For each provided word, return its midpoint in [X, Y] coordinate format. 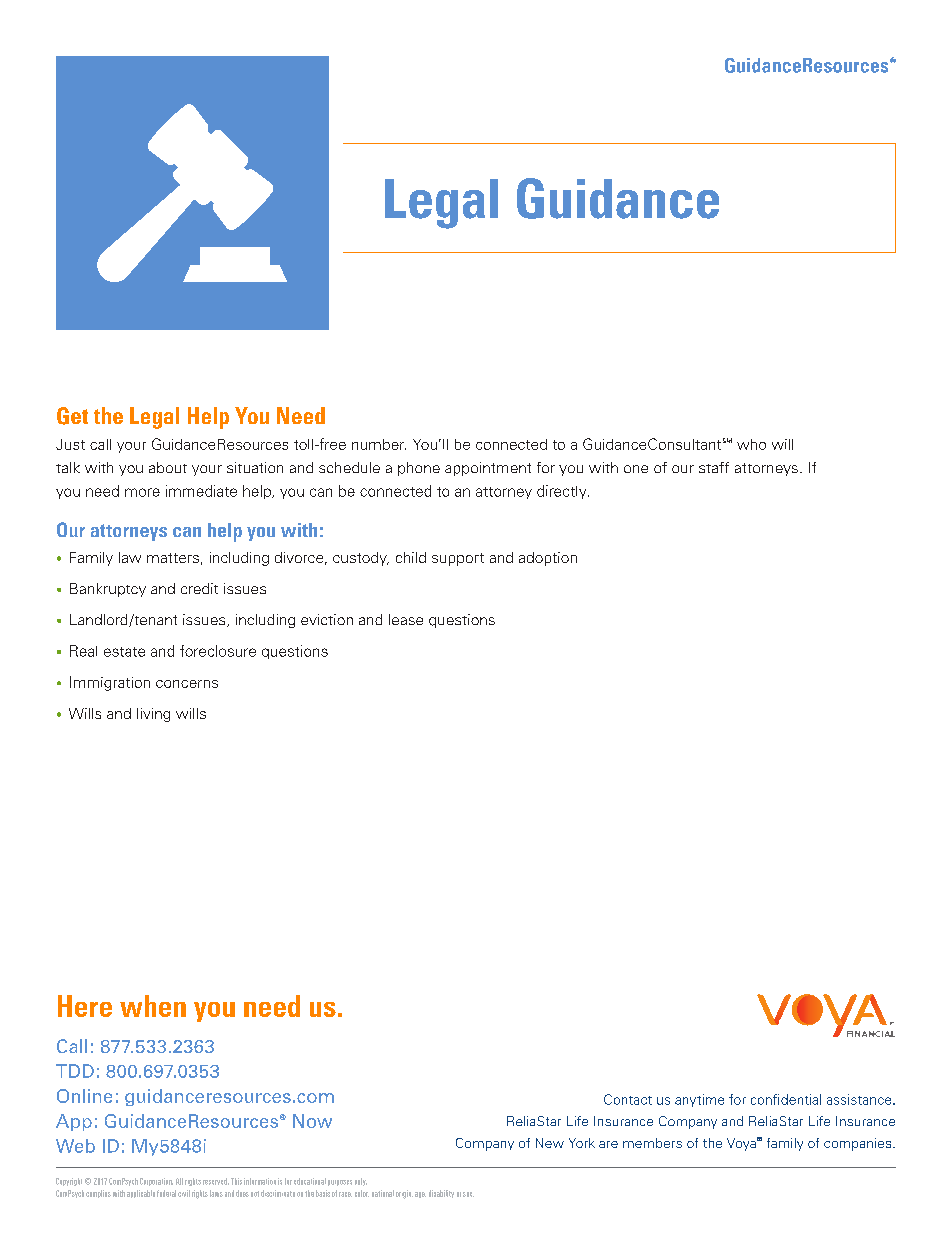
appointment [488, 469]
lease [406, 619]
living [153, 715]
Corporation [156, 1182]
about [168, 467]
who [751, 444]
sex [468, 1194]
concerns [187, 684]
